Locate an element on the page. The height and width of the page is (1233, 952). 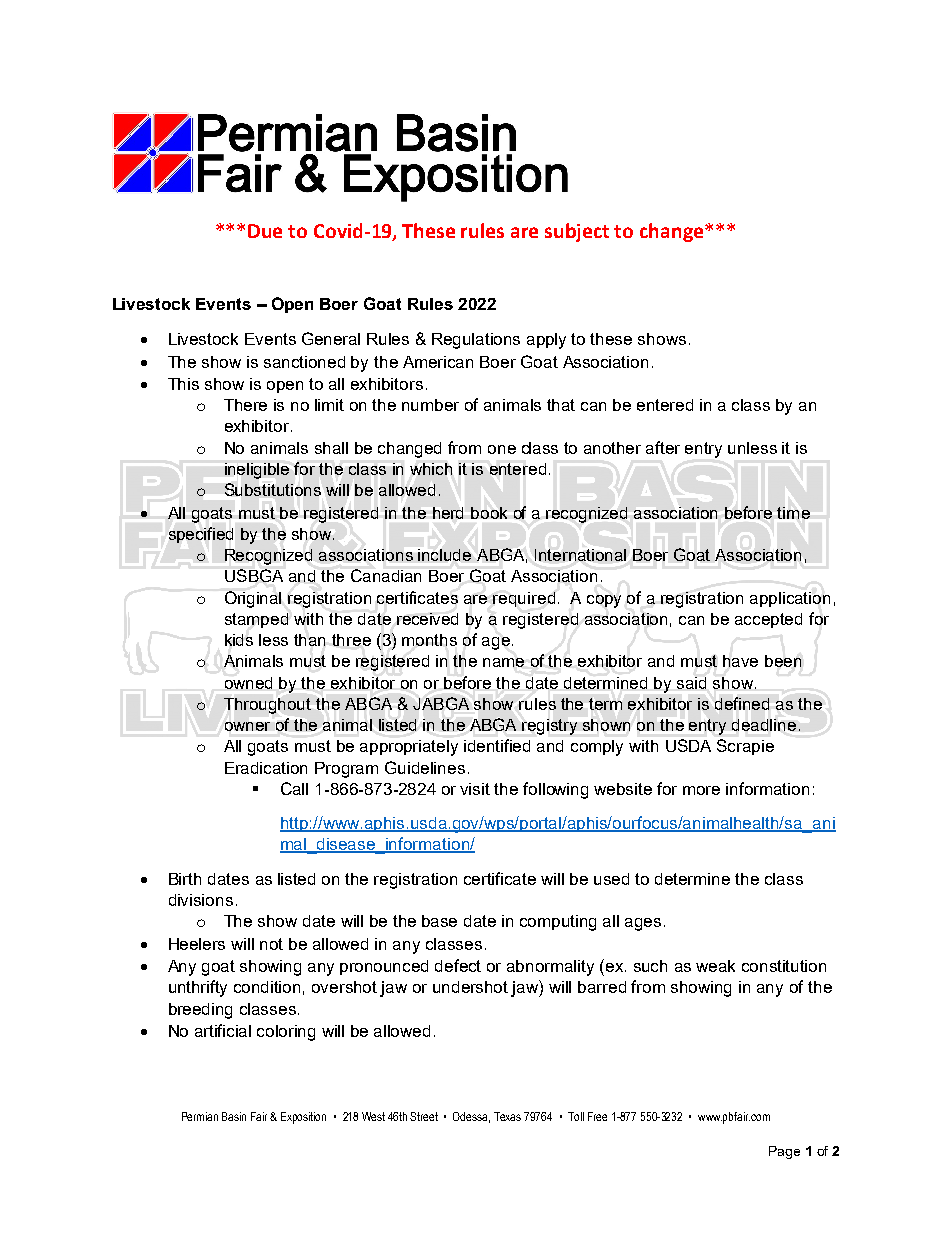
subject is located at coordinates (577, 232).
